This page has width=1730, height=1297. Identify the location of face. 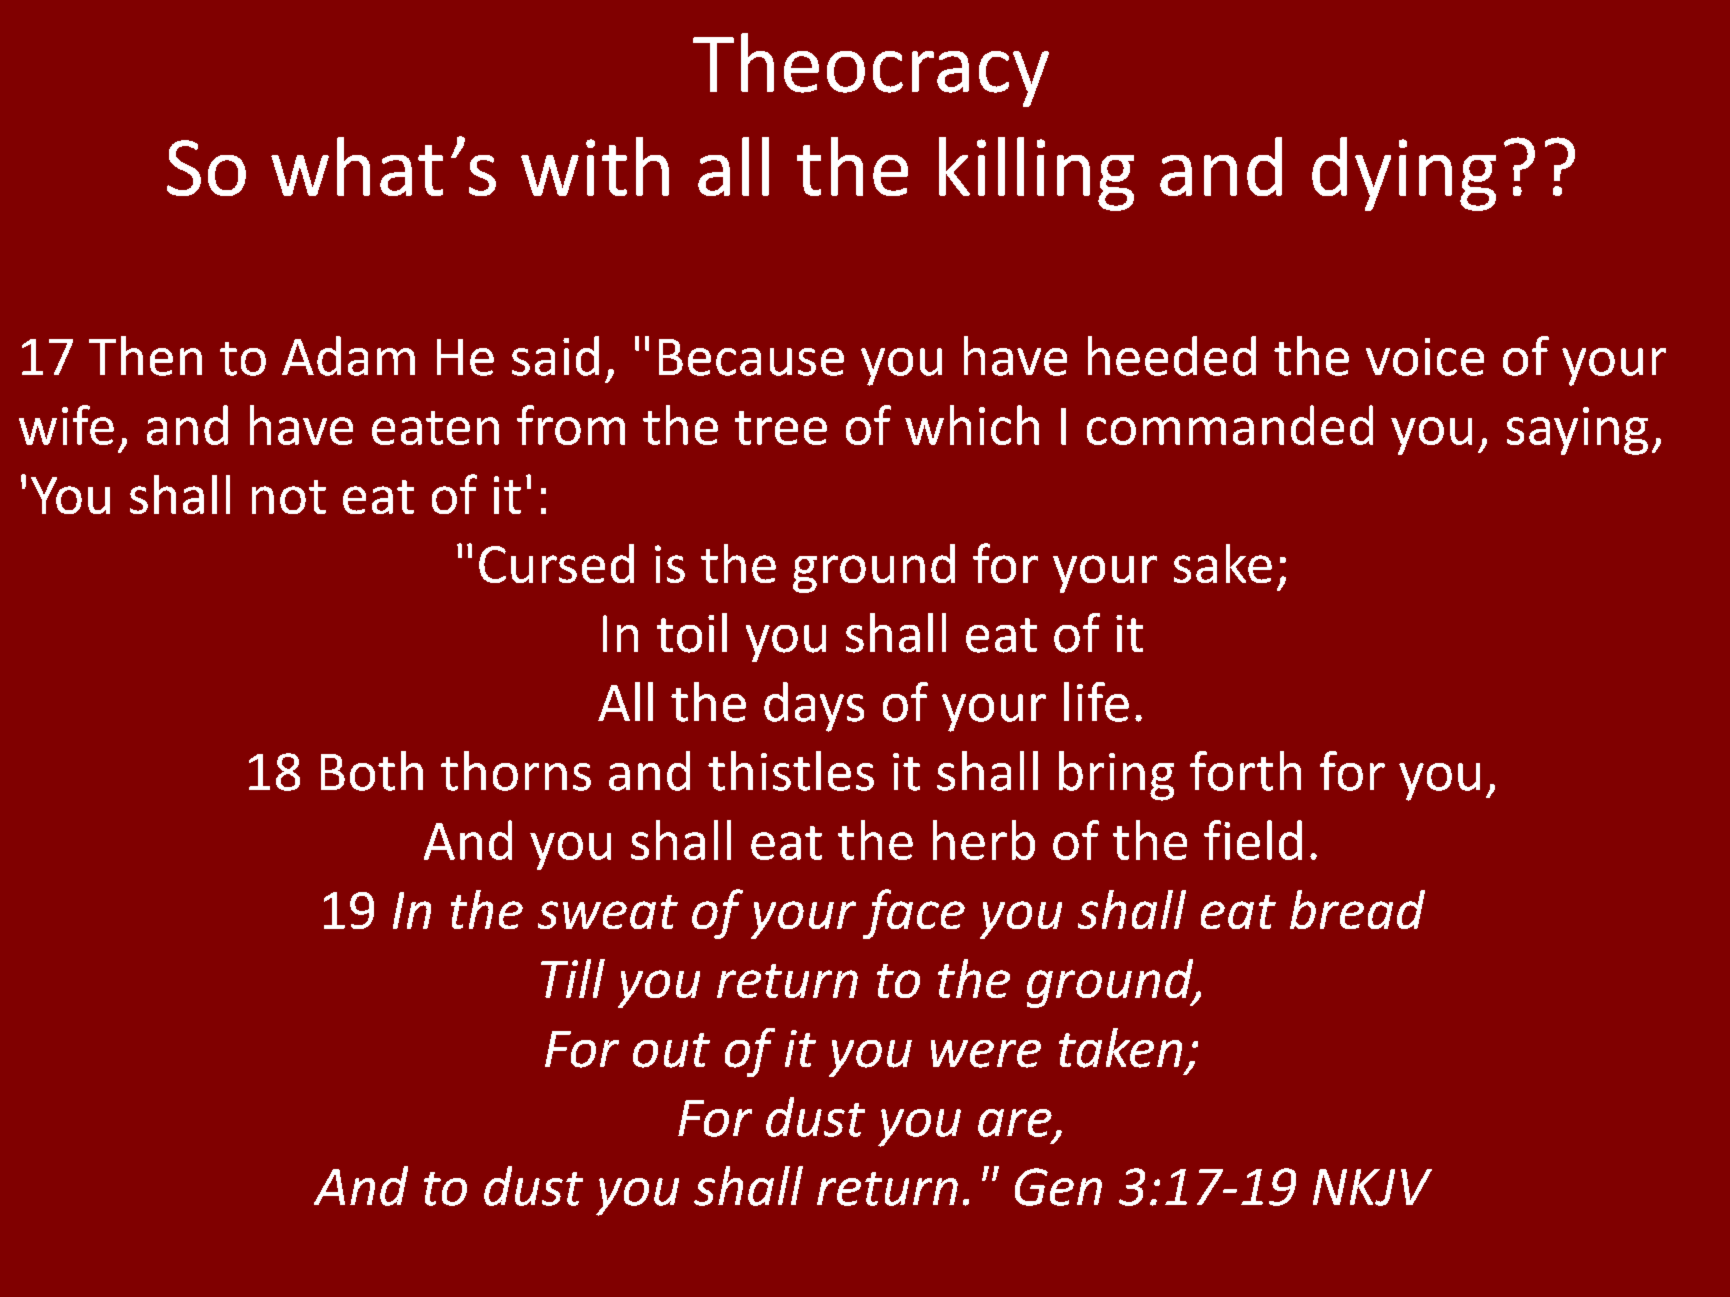
(914, 914).
